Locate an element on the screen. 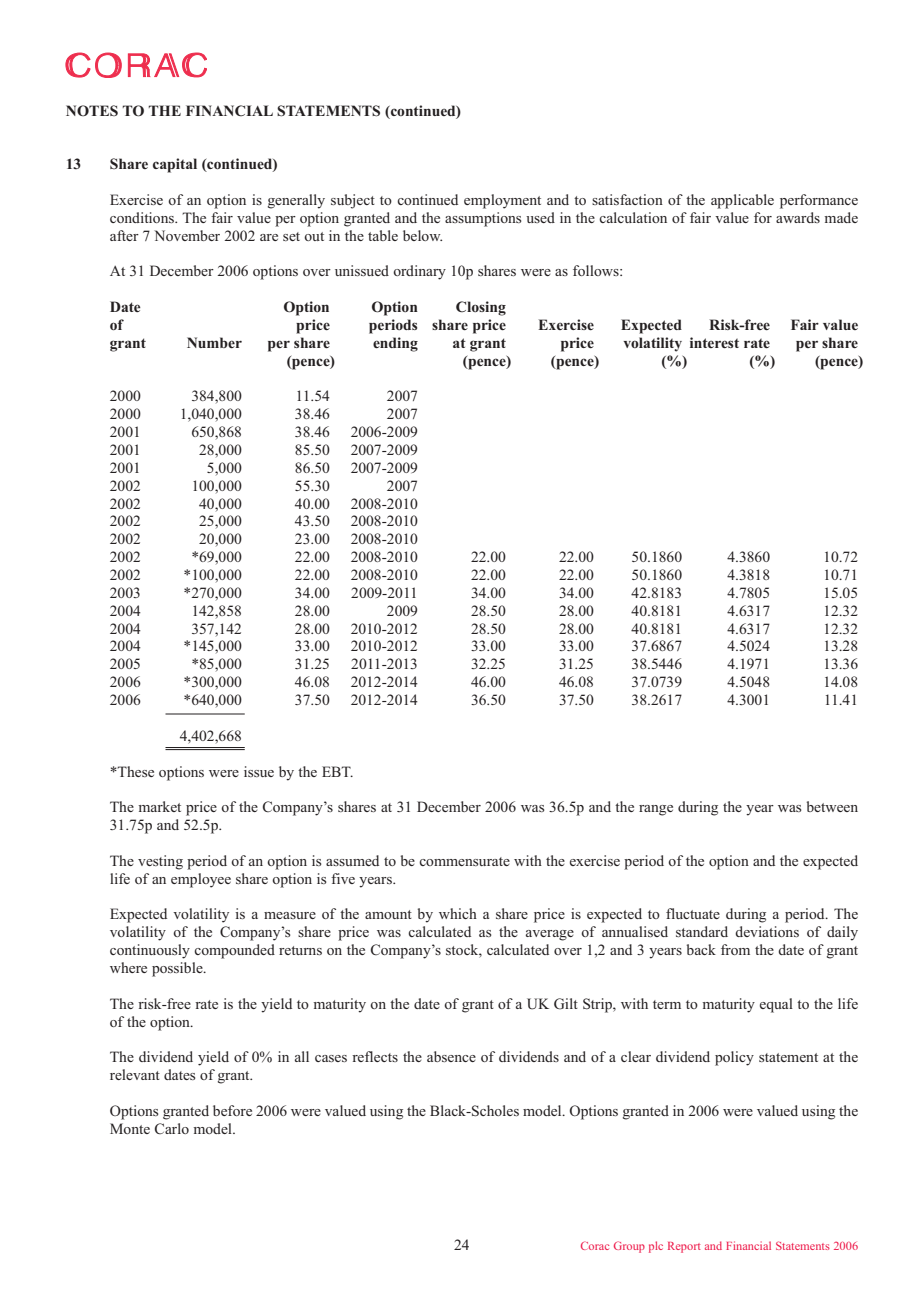  applicable is located at coordinates (742, 201).
